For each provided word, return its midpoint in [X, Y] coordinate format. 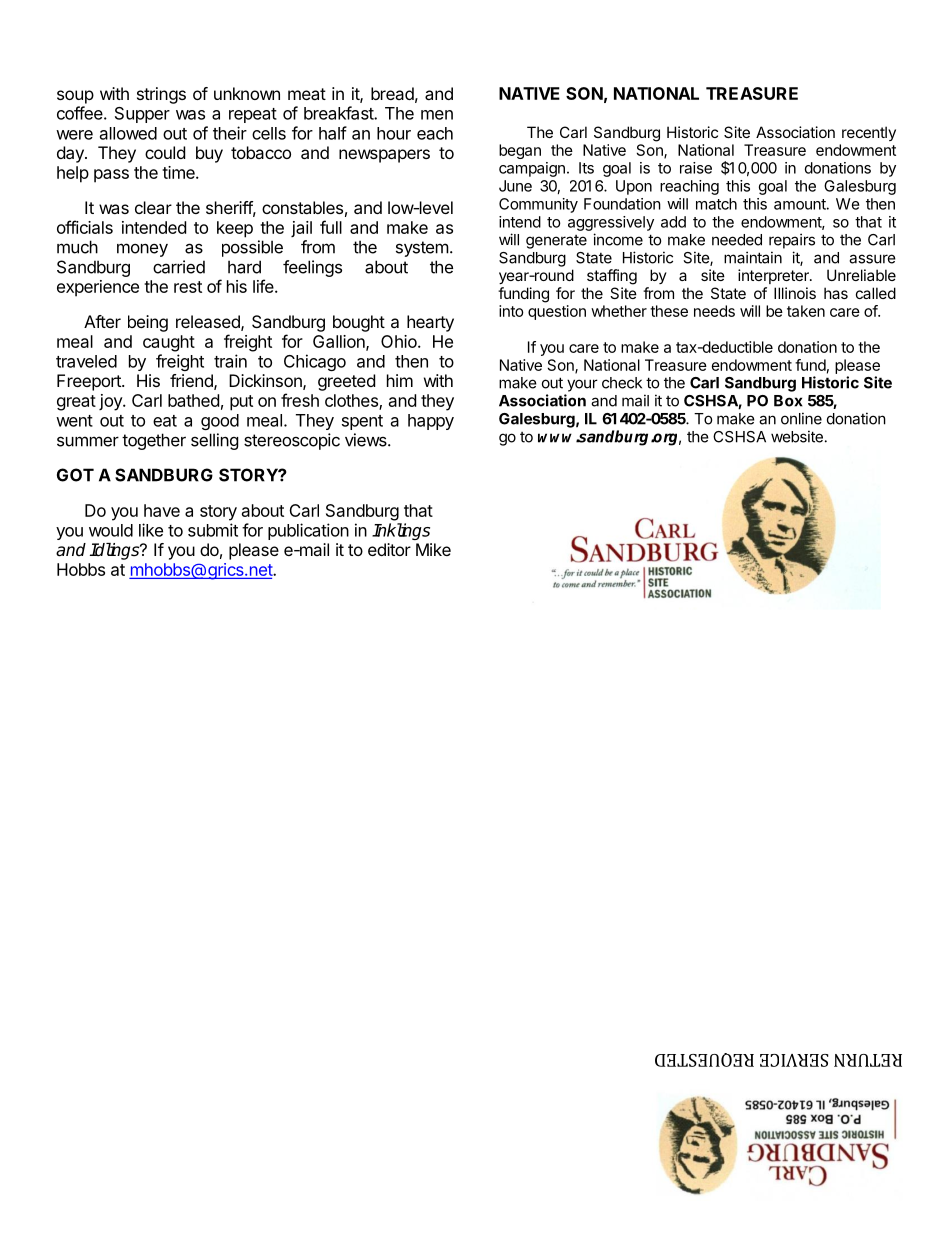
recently [869, 133]
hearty [430, 323]
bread [392, 93]
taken [806, 311]
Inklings [401, 531]
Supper [142, 115]
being [148, 323]
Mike [433, 549]
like [151, 530]
